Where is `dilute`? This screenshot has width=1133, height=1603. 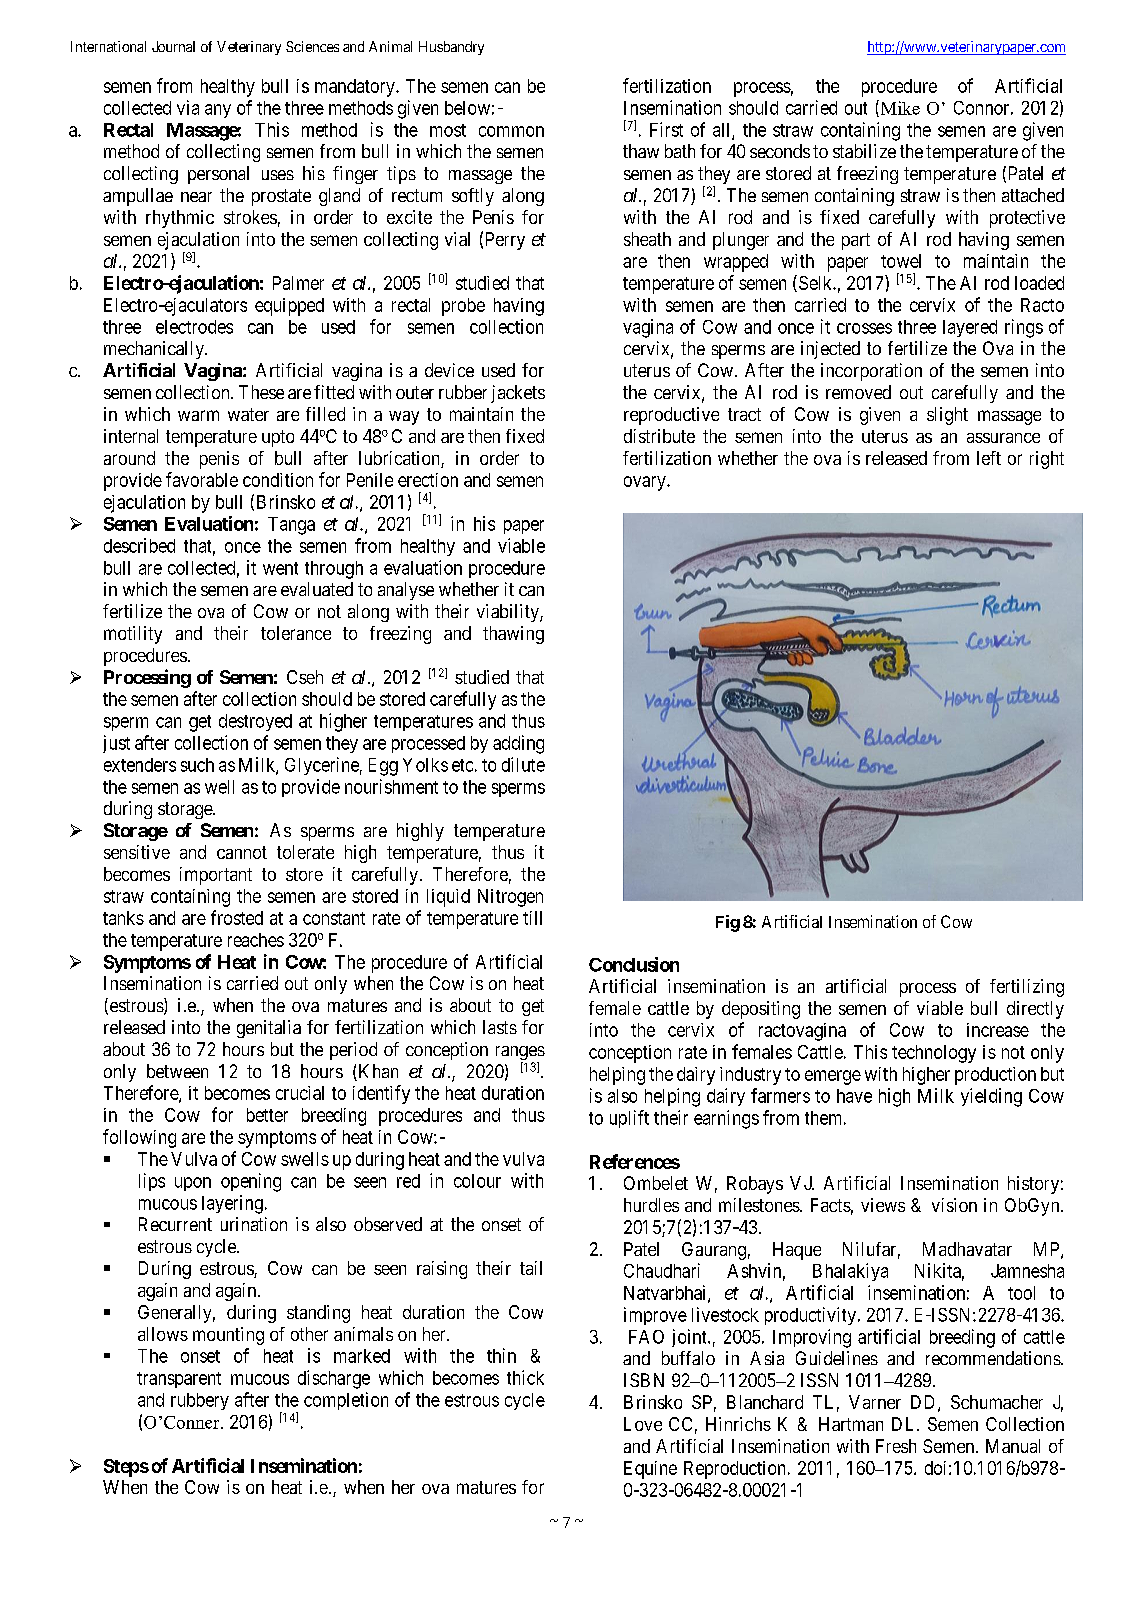
dilute is located at coordinates (523, 764).
